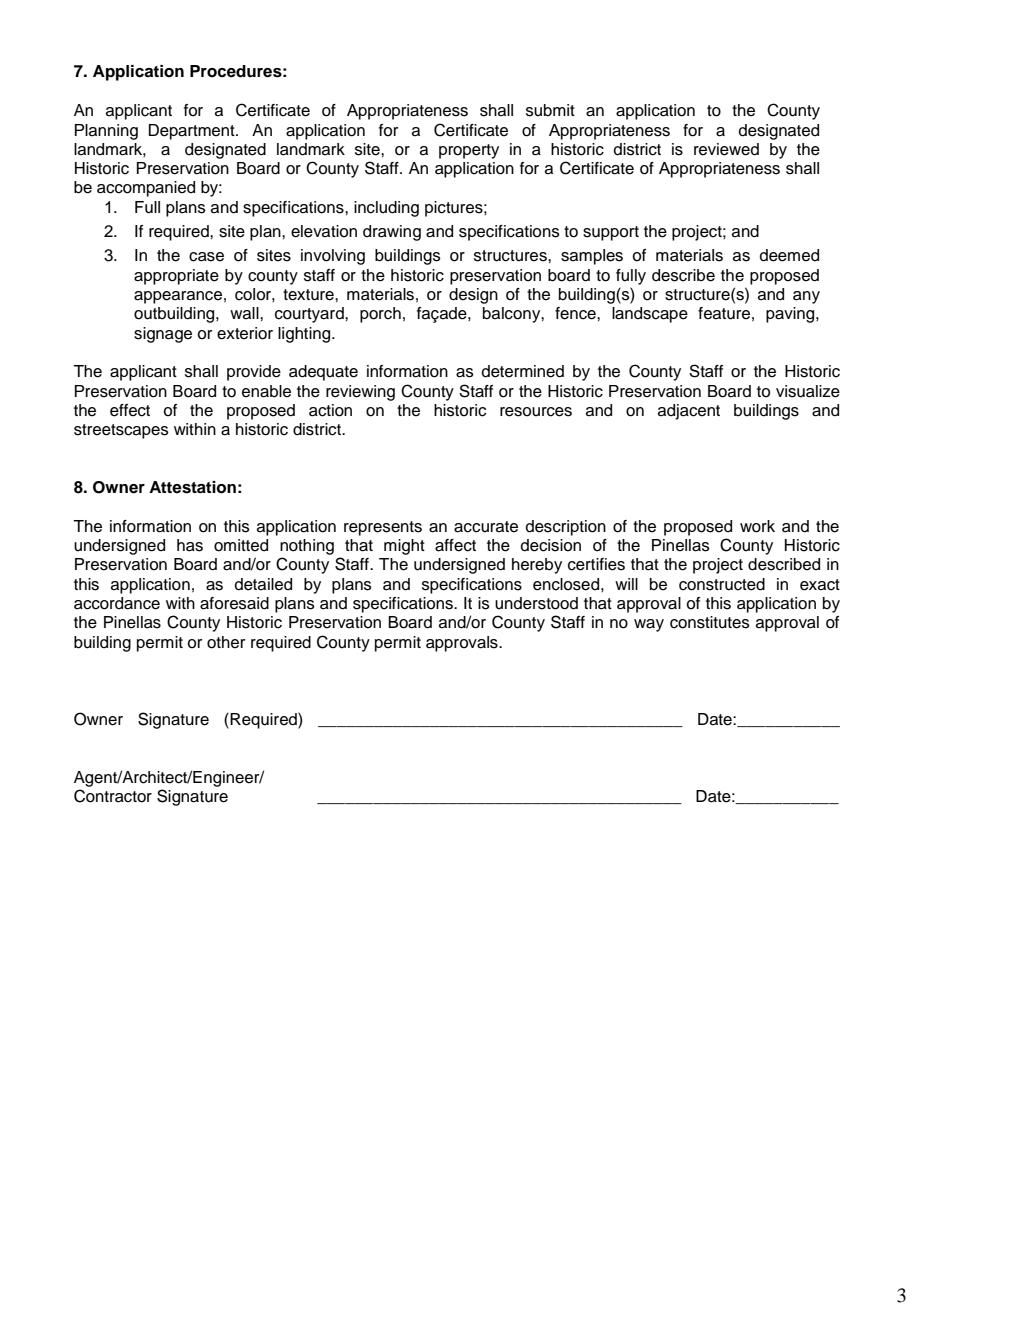 The width and height of the screenshot is (1028, 1330). What do you see at coordinates (649, 625) in the screenshot?
I see `way` at bounding box center [649, 625].
